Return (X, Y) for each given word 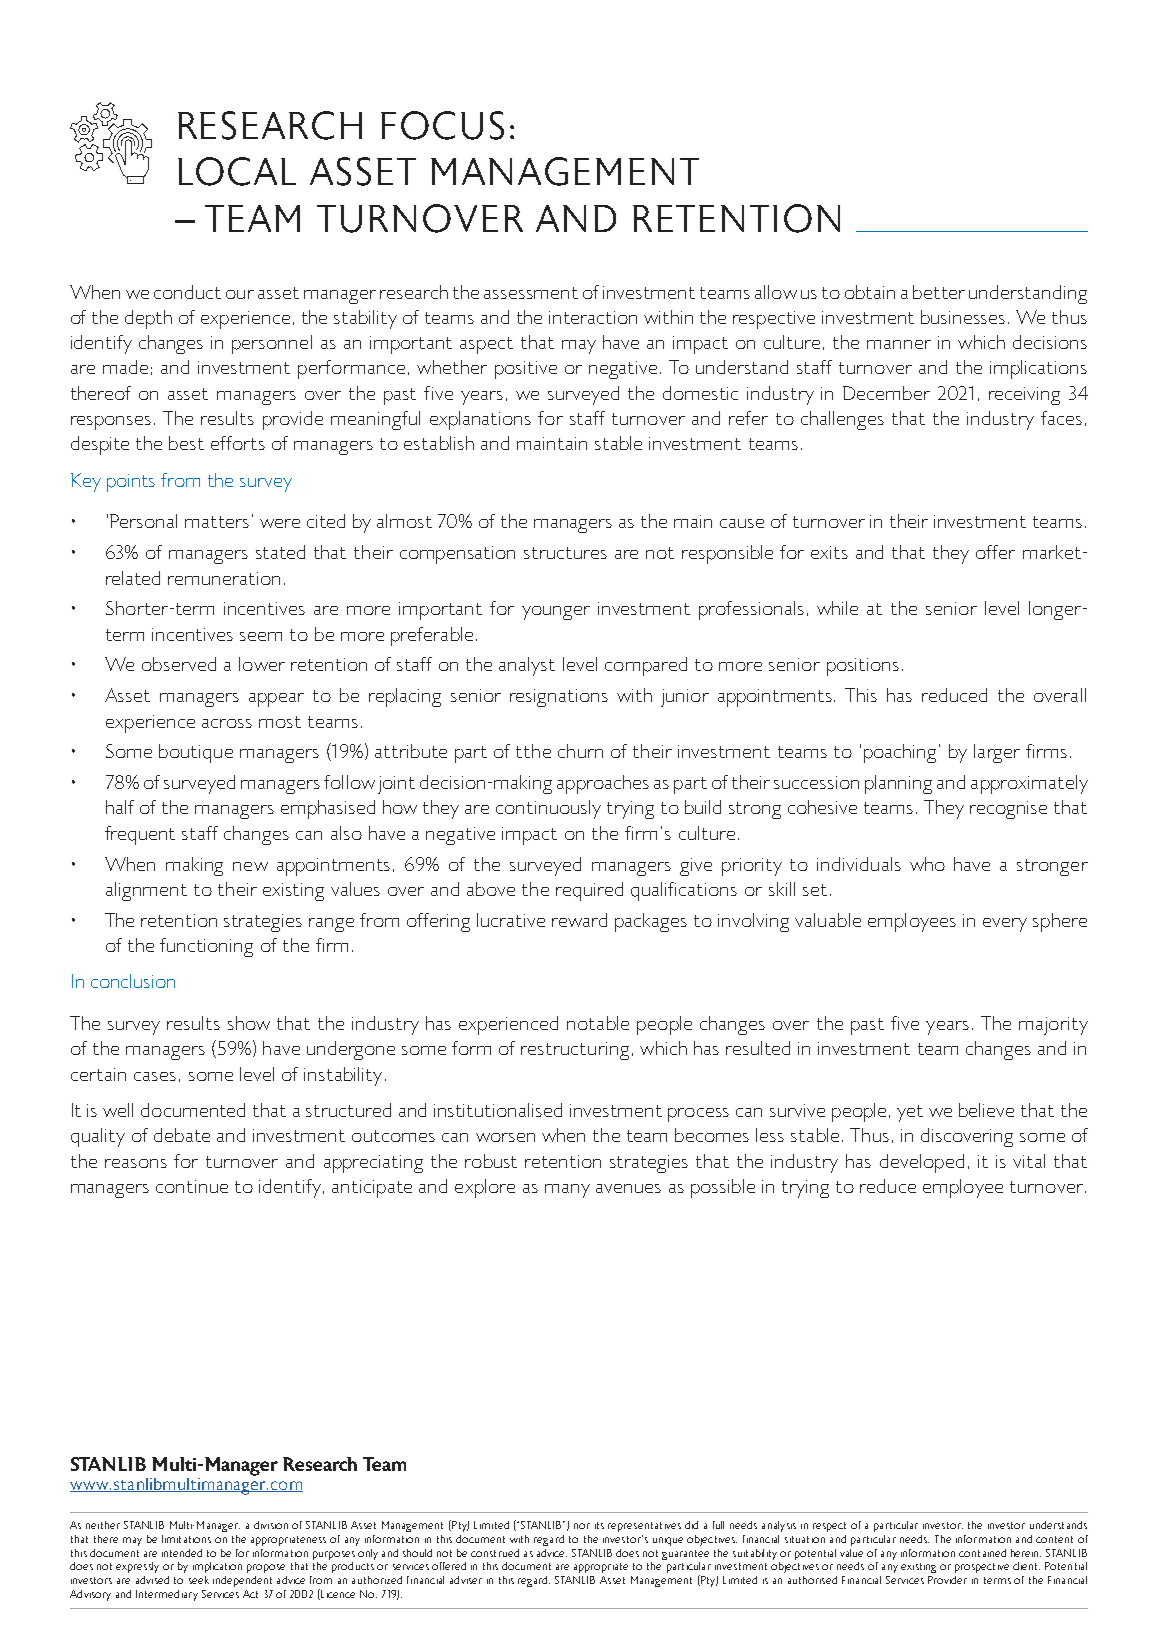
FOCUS (442, 125)
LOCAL (237, 171)
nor (582, 1526)
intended (182, 1553)
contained (982, 1553)
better (939, 292)
